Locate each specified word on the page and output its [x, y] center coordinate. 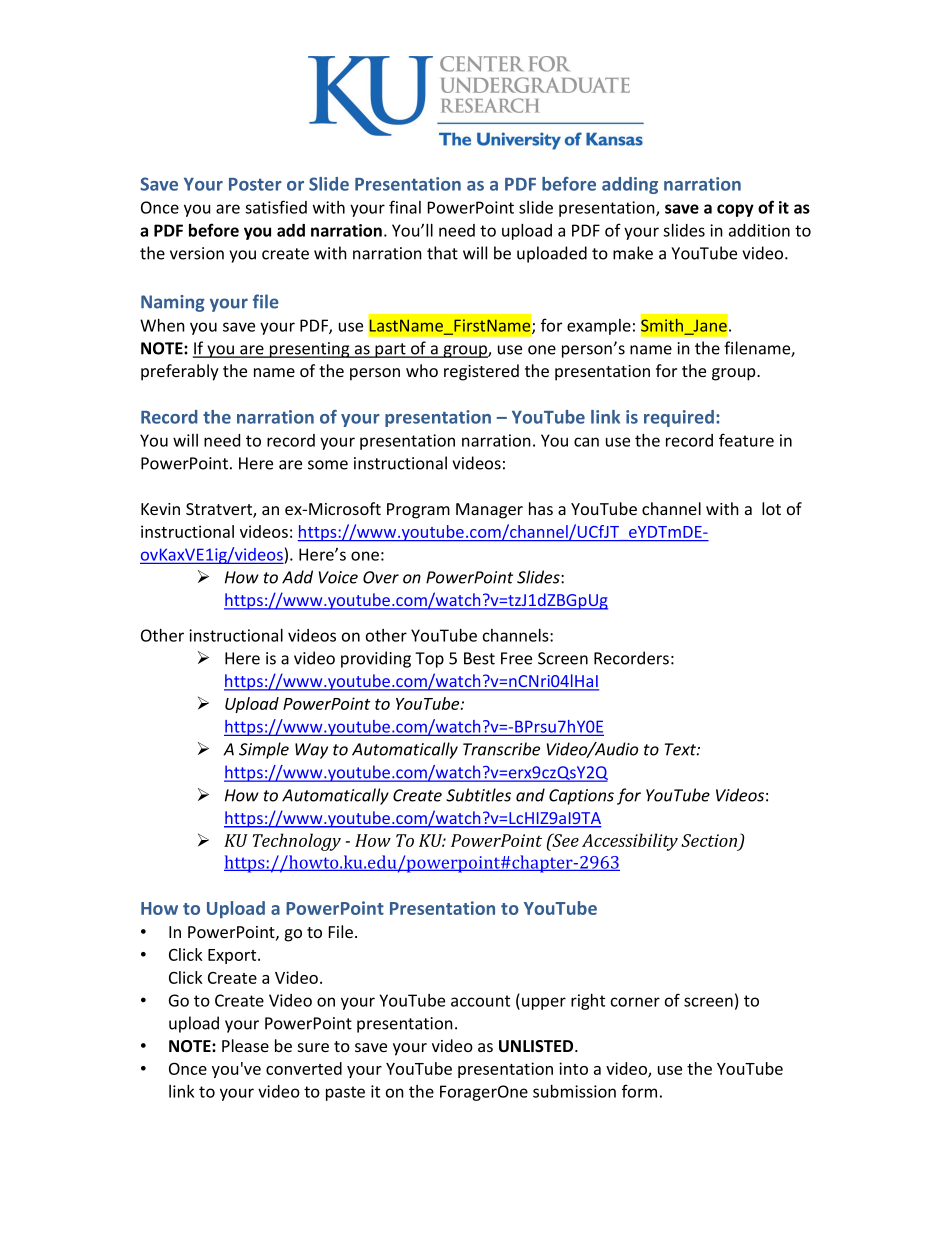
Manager [489, 511]
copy [735, 210]
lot [771, 508]
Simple [264, 750]
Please [245, 1045]
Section [710, 841]
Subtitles [478, 795]
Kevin [160, 509]
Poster [255, 184]
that [442, 253]
